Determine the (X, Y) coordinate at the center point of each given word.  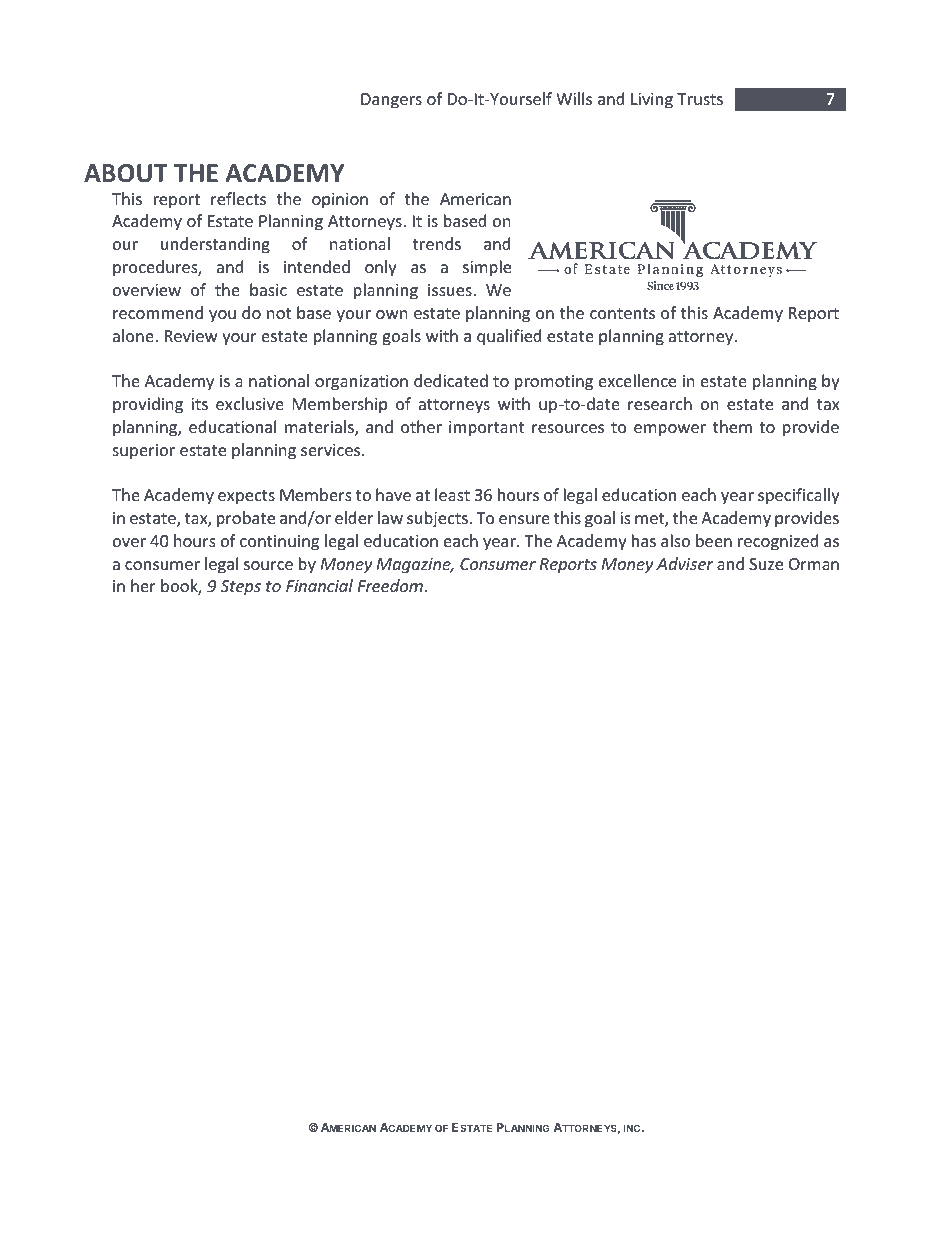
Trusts (700, 99)
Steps (241, 588)
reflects (238, 198)
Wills (574, 98)
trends (437, 243)
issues (451, 290)
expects (246, 497)
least (452, 494)
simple (487, 268)
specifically (799, 496)
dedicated (451, 380)
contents (622, 313)
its (199, 404)
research (660, 403)
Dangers (391, 101)
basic (268, 289)
